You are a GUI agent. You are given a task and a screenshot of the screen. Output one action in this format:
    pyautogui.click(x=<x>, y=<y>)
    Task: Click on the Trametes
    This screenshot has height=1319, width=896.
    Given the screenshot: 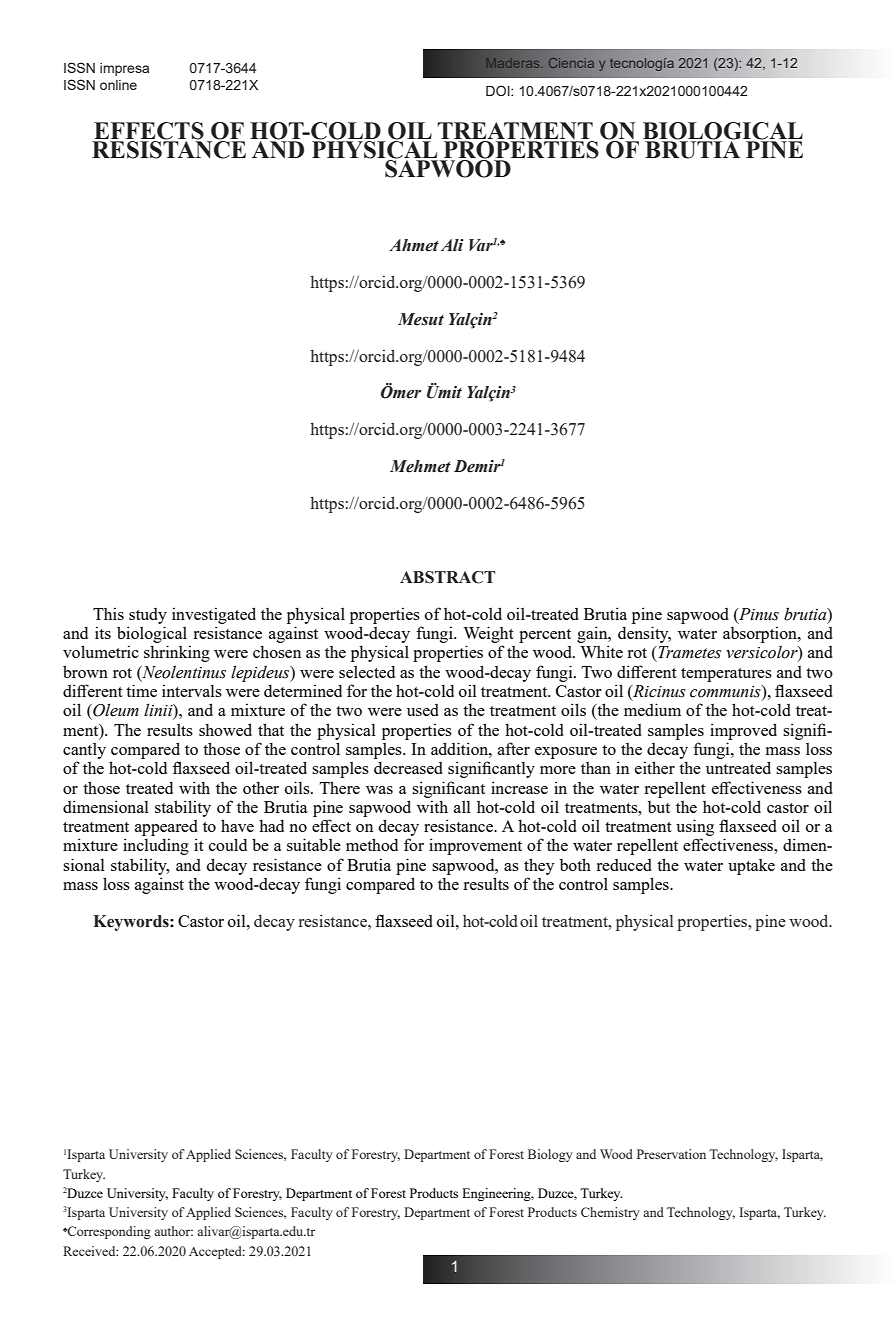 What is the action you would take?
    pyautogui.click(x=688, y=652)
